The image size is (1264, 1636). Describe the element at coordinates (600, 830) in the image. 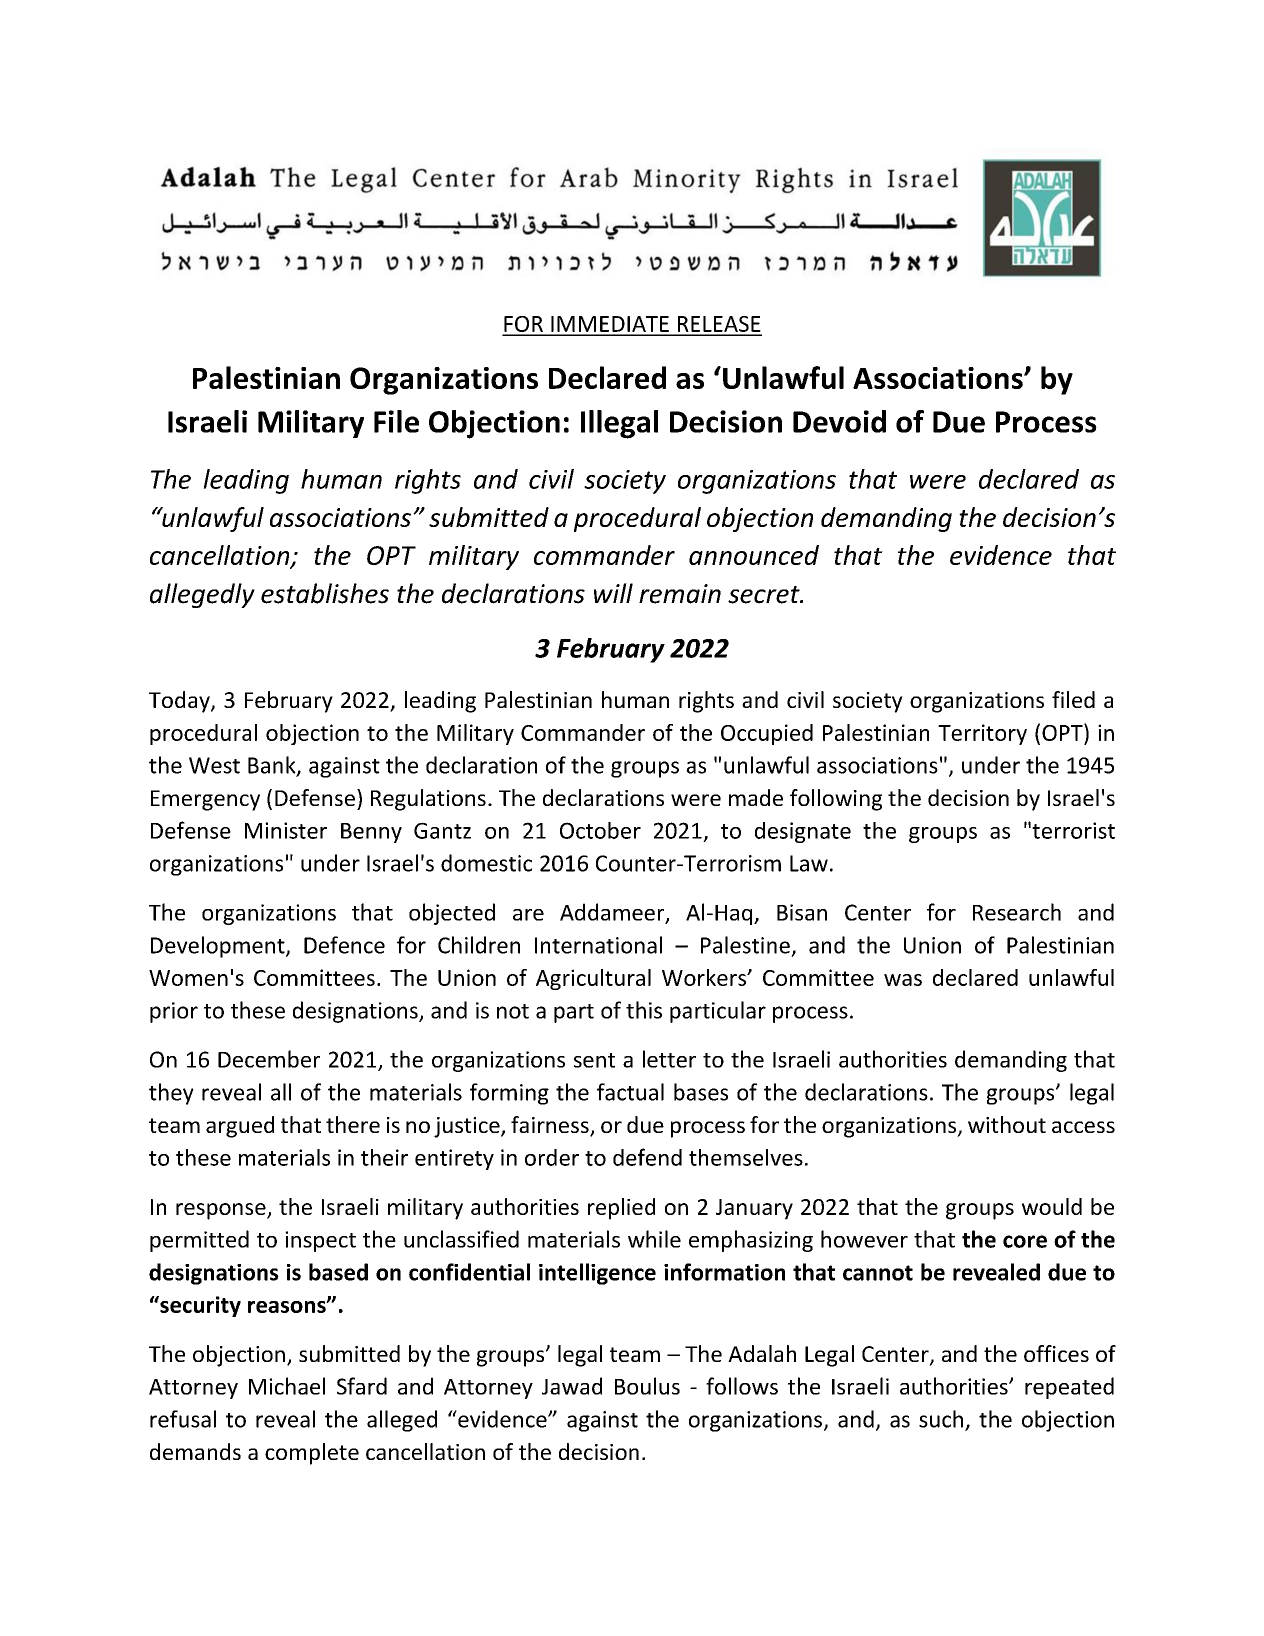

I see `October` at that location.
